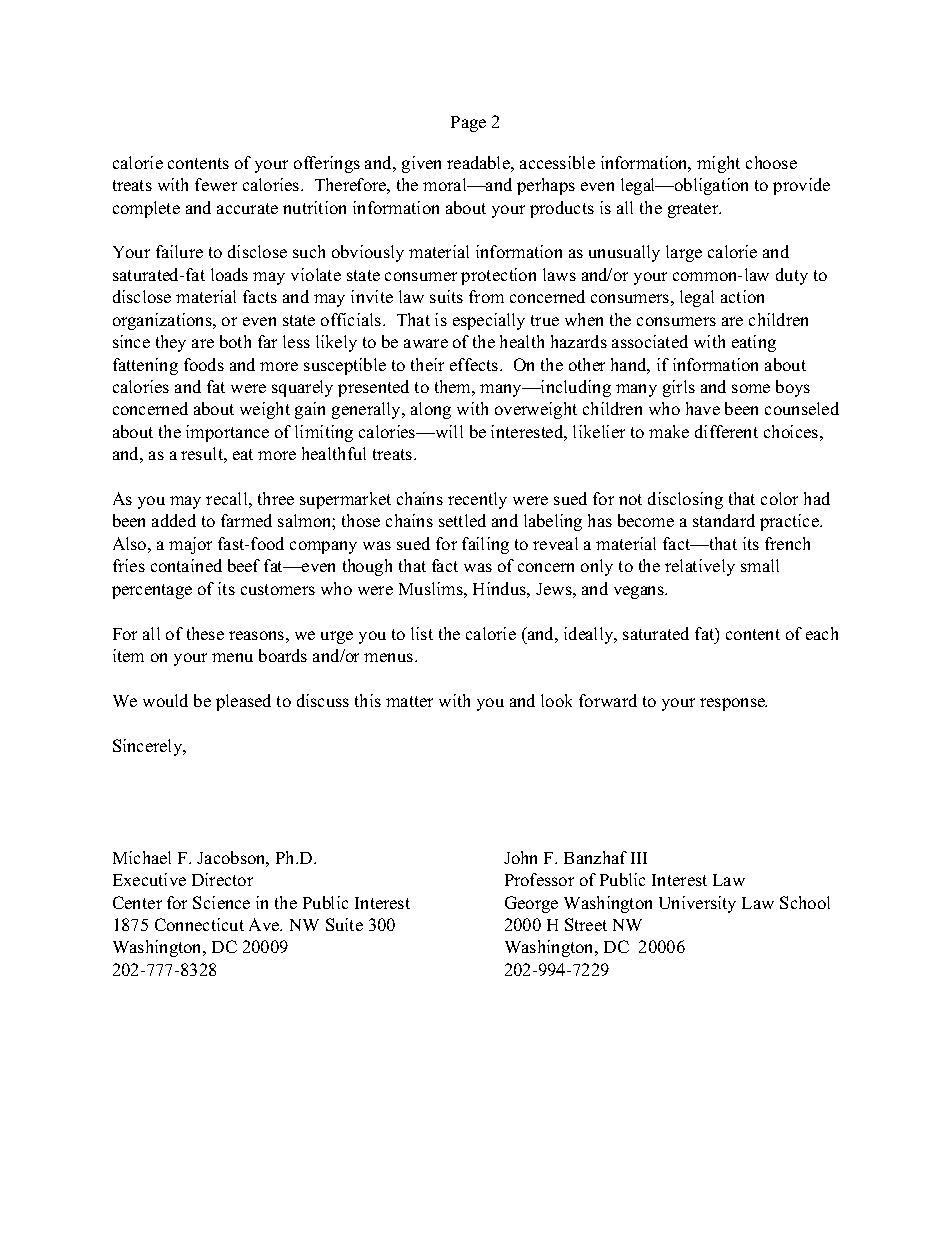 The width and height of the screenshot is (952, 1233). Describe the element at coordinates (726, 431) in the screenshot. I see `different` at that location.
